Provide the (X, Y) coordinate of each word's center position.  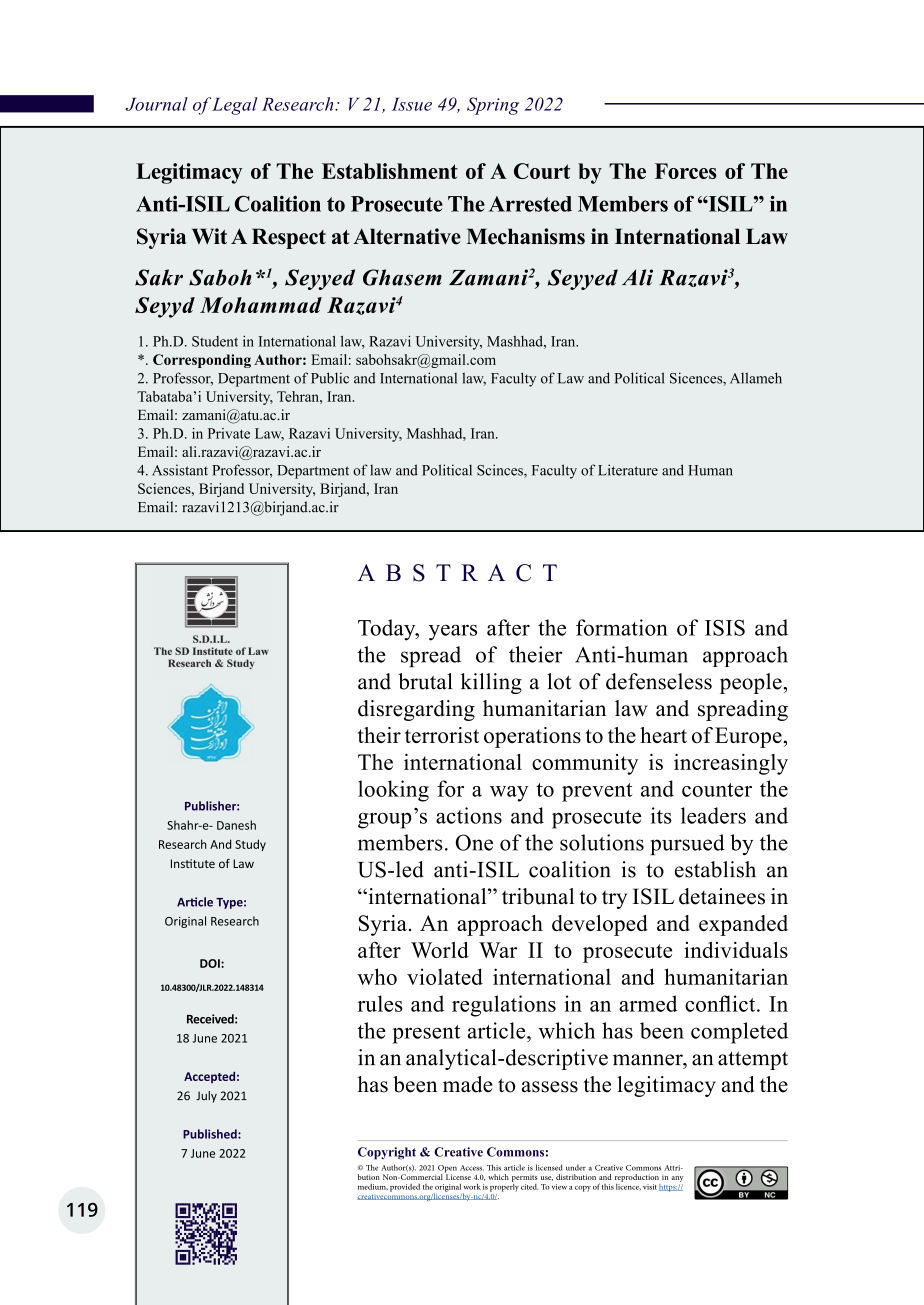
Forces (686, 171)
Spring (493, 106)
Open (447, 1170)
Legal (235, 106)
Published (211, 1134)
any (677, 1179)
